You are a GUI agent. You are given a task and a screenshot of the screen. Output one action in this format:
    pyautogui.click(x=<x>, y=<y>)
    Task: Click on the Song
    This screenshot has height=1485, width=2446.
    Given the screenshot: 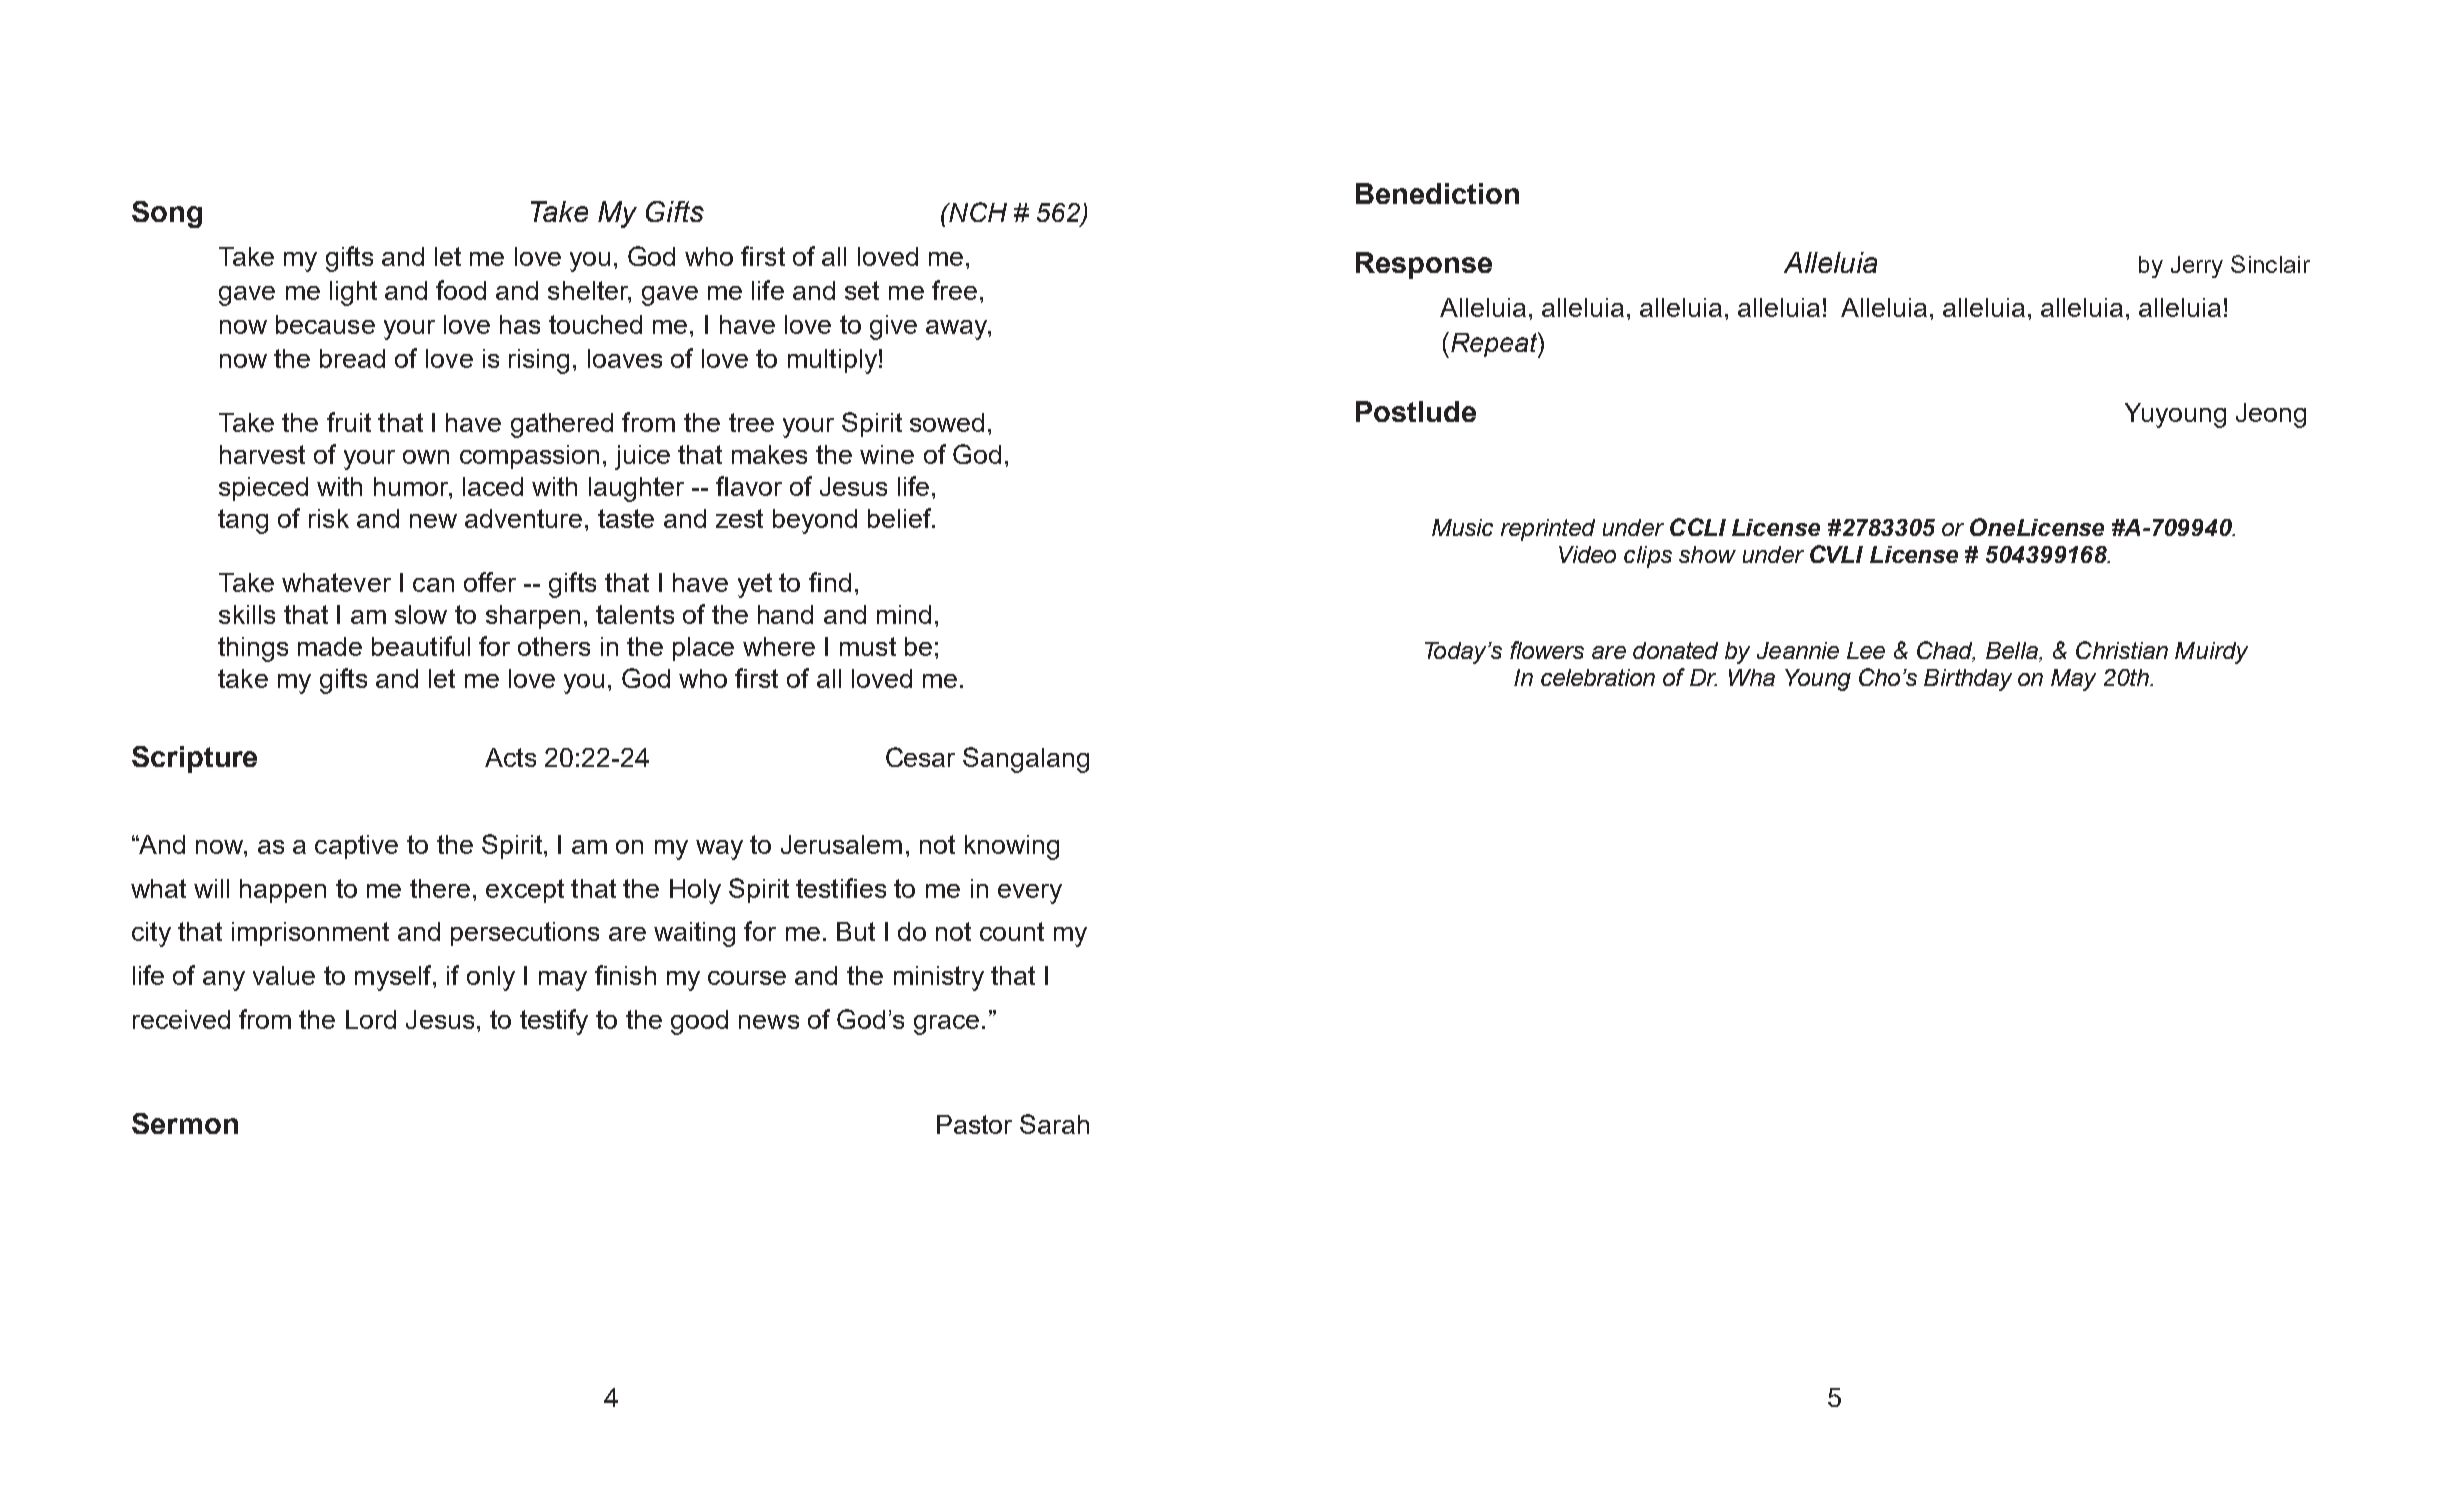 What is the action you would take?
    pyautogui.click(x=167, y=214)
